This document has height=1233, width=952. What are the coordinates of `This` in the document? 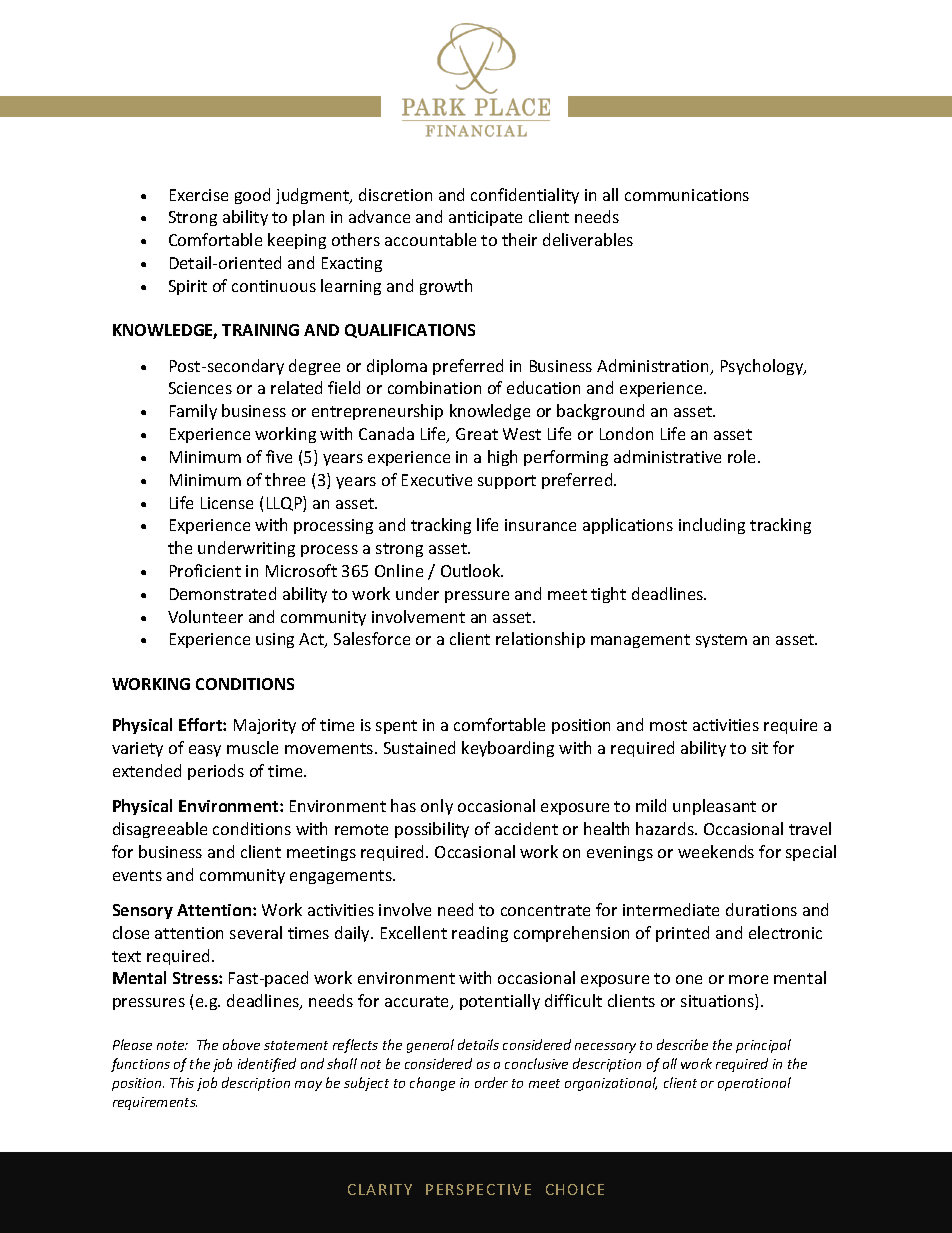 It's located at (182, 1082).
